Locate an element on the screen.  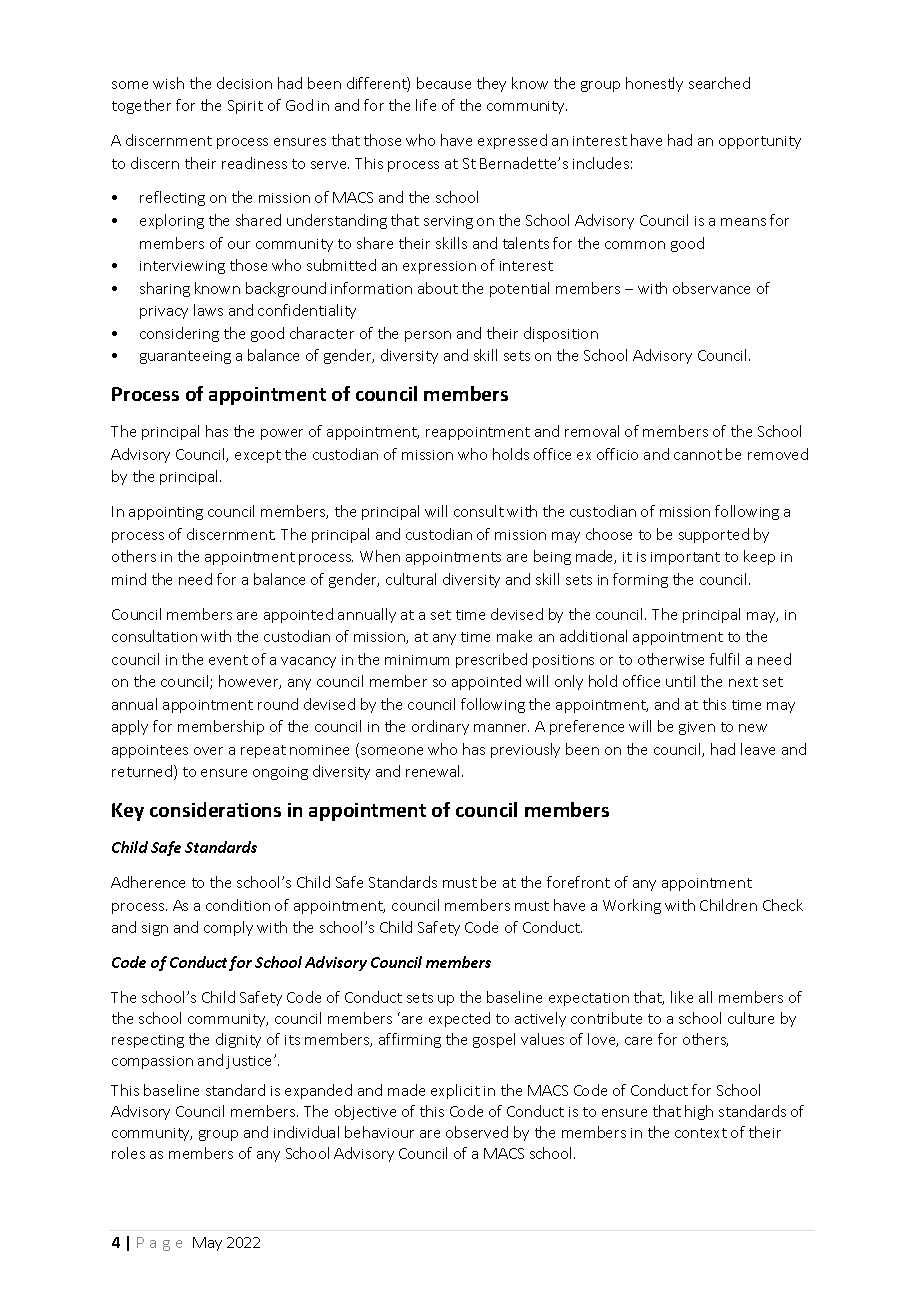
Spirit is located at coordinates (245, 107).
